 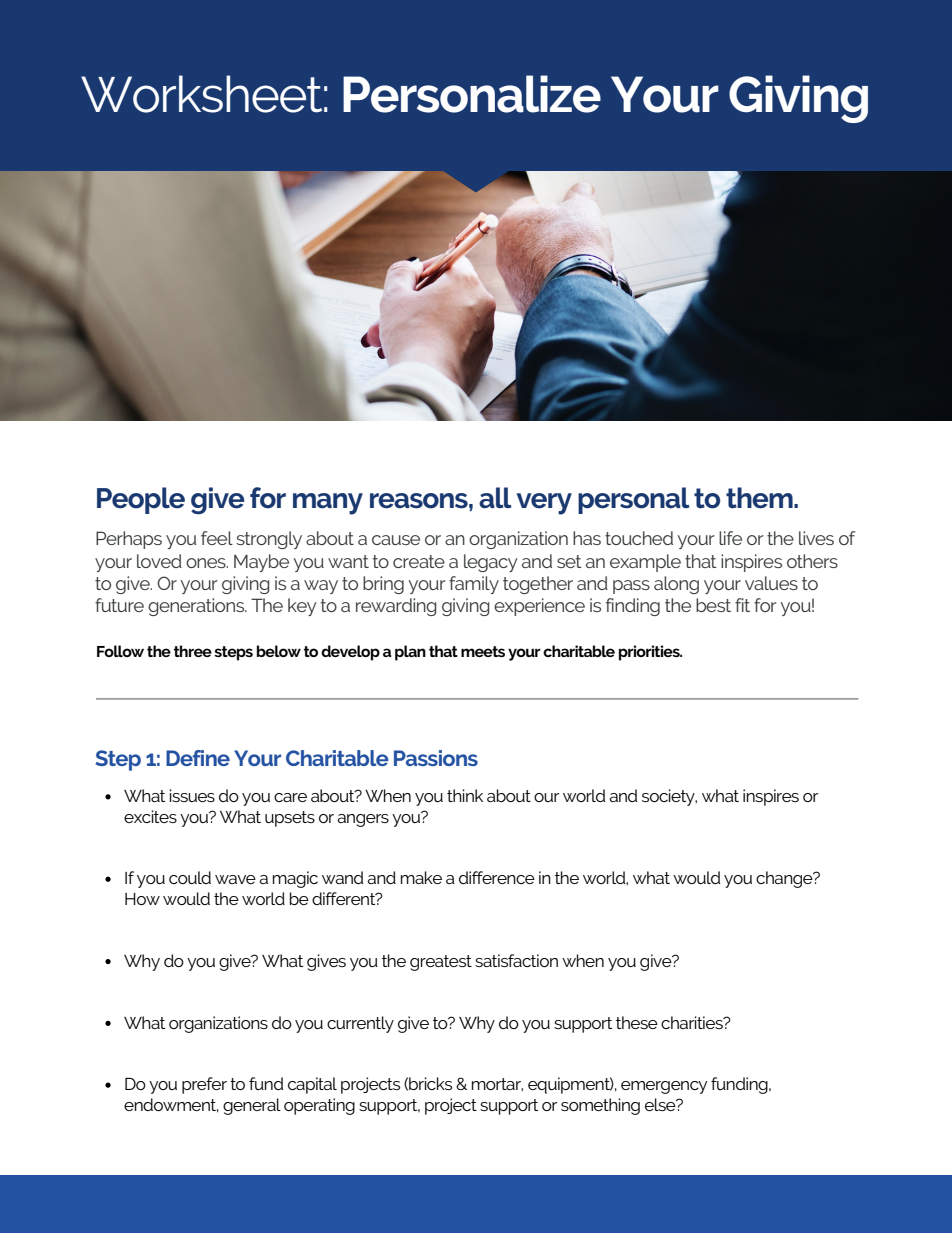 I want to click on Personalize, so click(x=472, y=94).
